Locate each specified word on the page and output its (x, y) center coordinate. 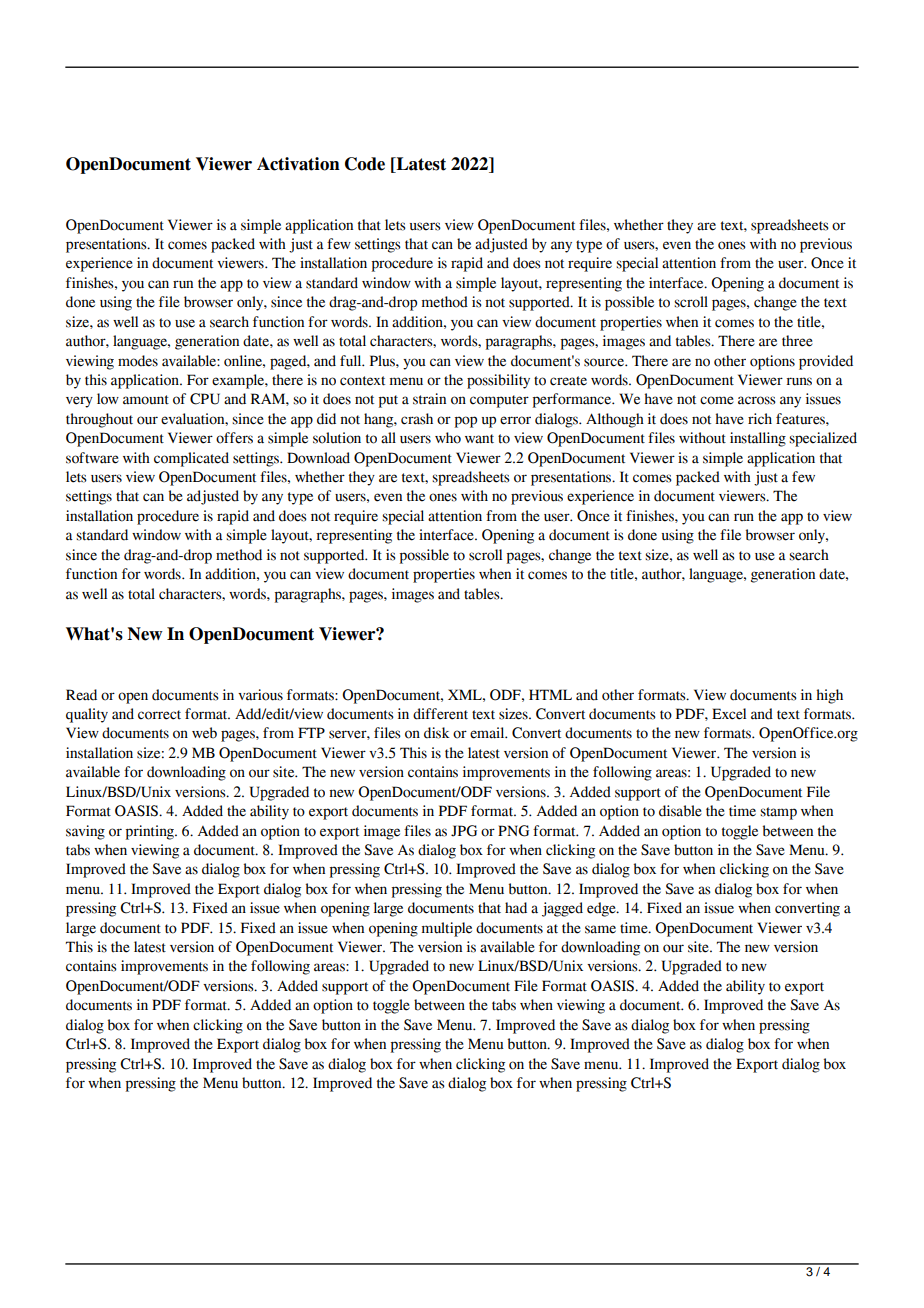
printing (151, 832)
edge (602, 909)
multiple (447, 929)
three (797, 341)
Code (365, 164)
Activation (298, 164)
